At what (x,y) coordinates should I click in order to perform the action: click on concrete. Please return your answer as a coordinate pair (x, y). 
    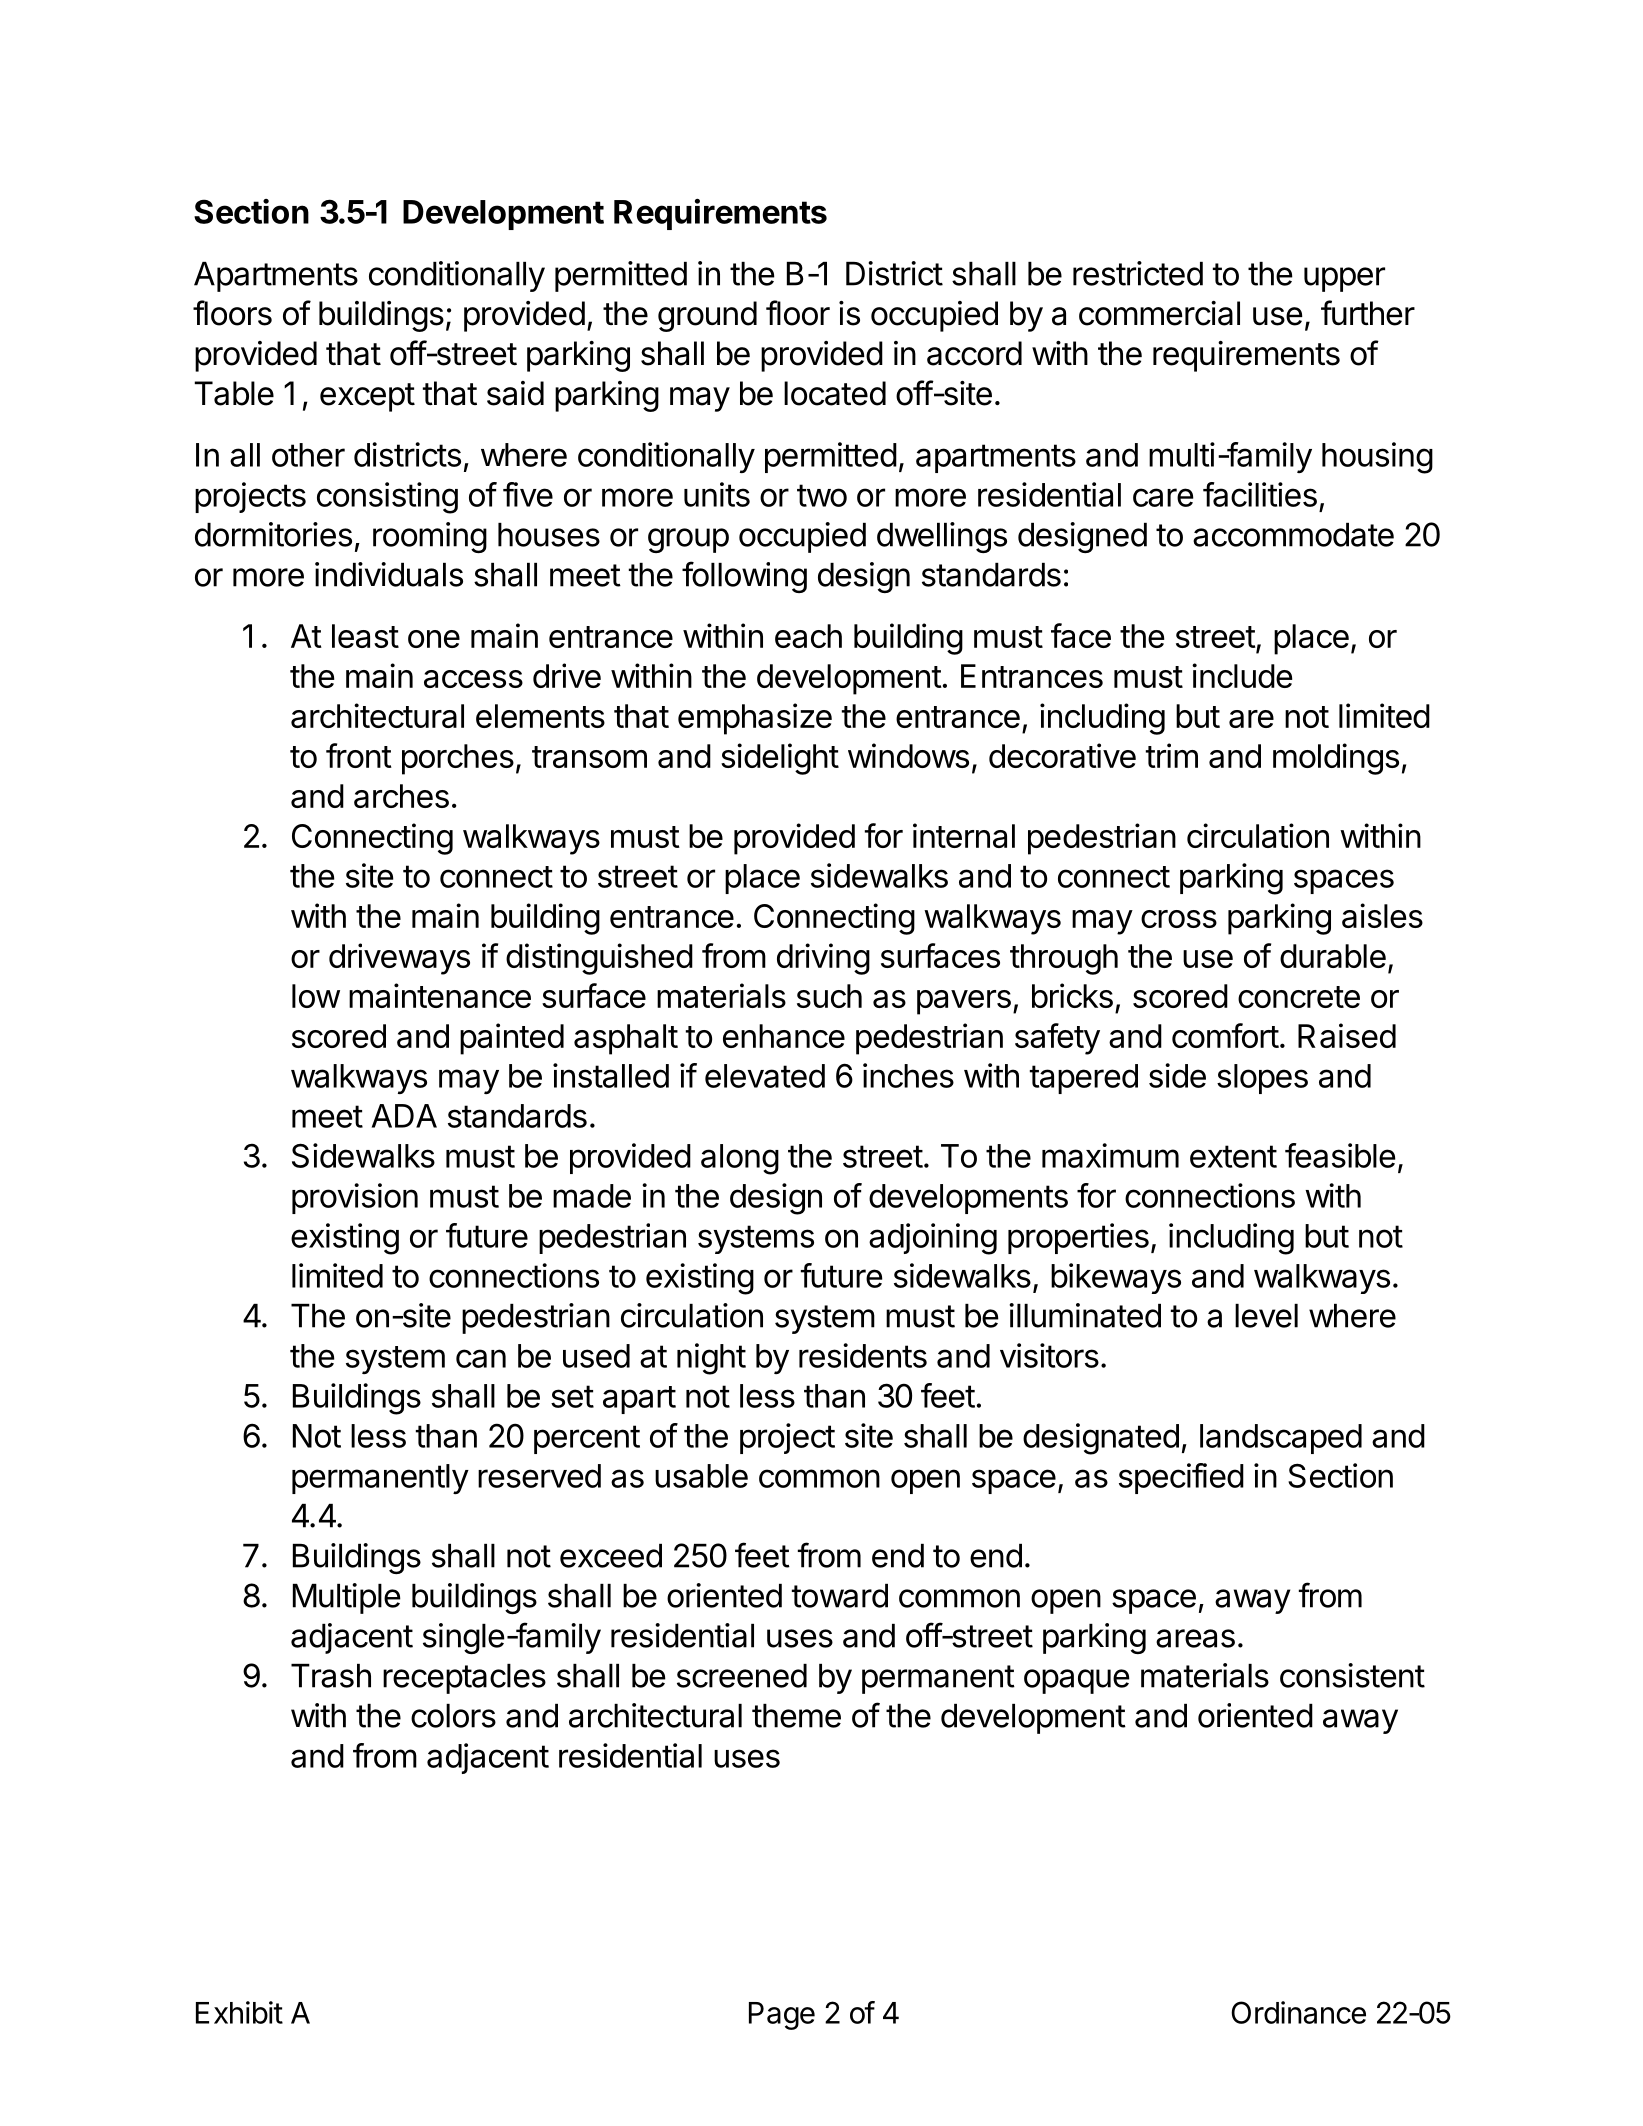
    Looking at the image, I should click on (1299, 997).
